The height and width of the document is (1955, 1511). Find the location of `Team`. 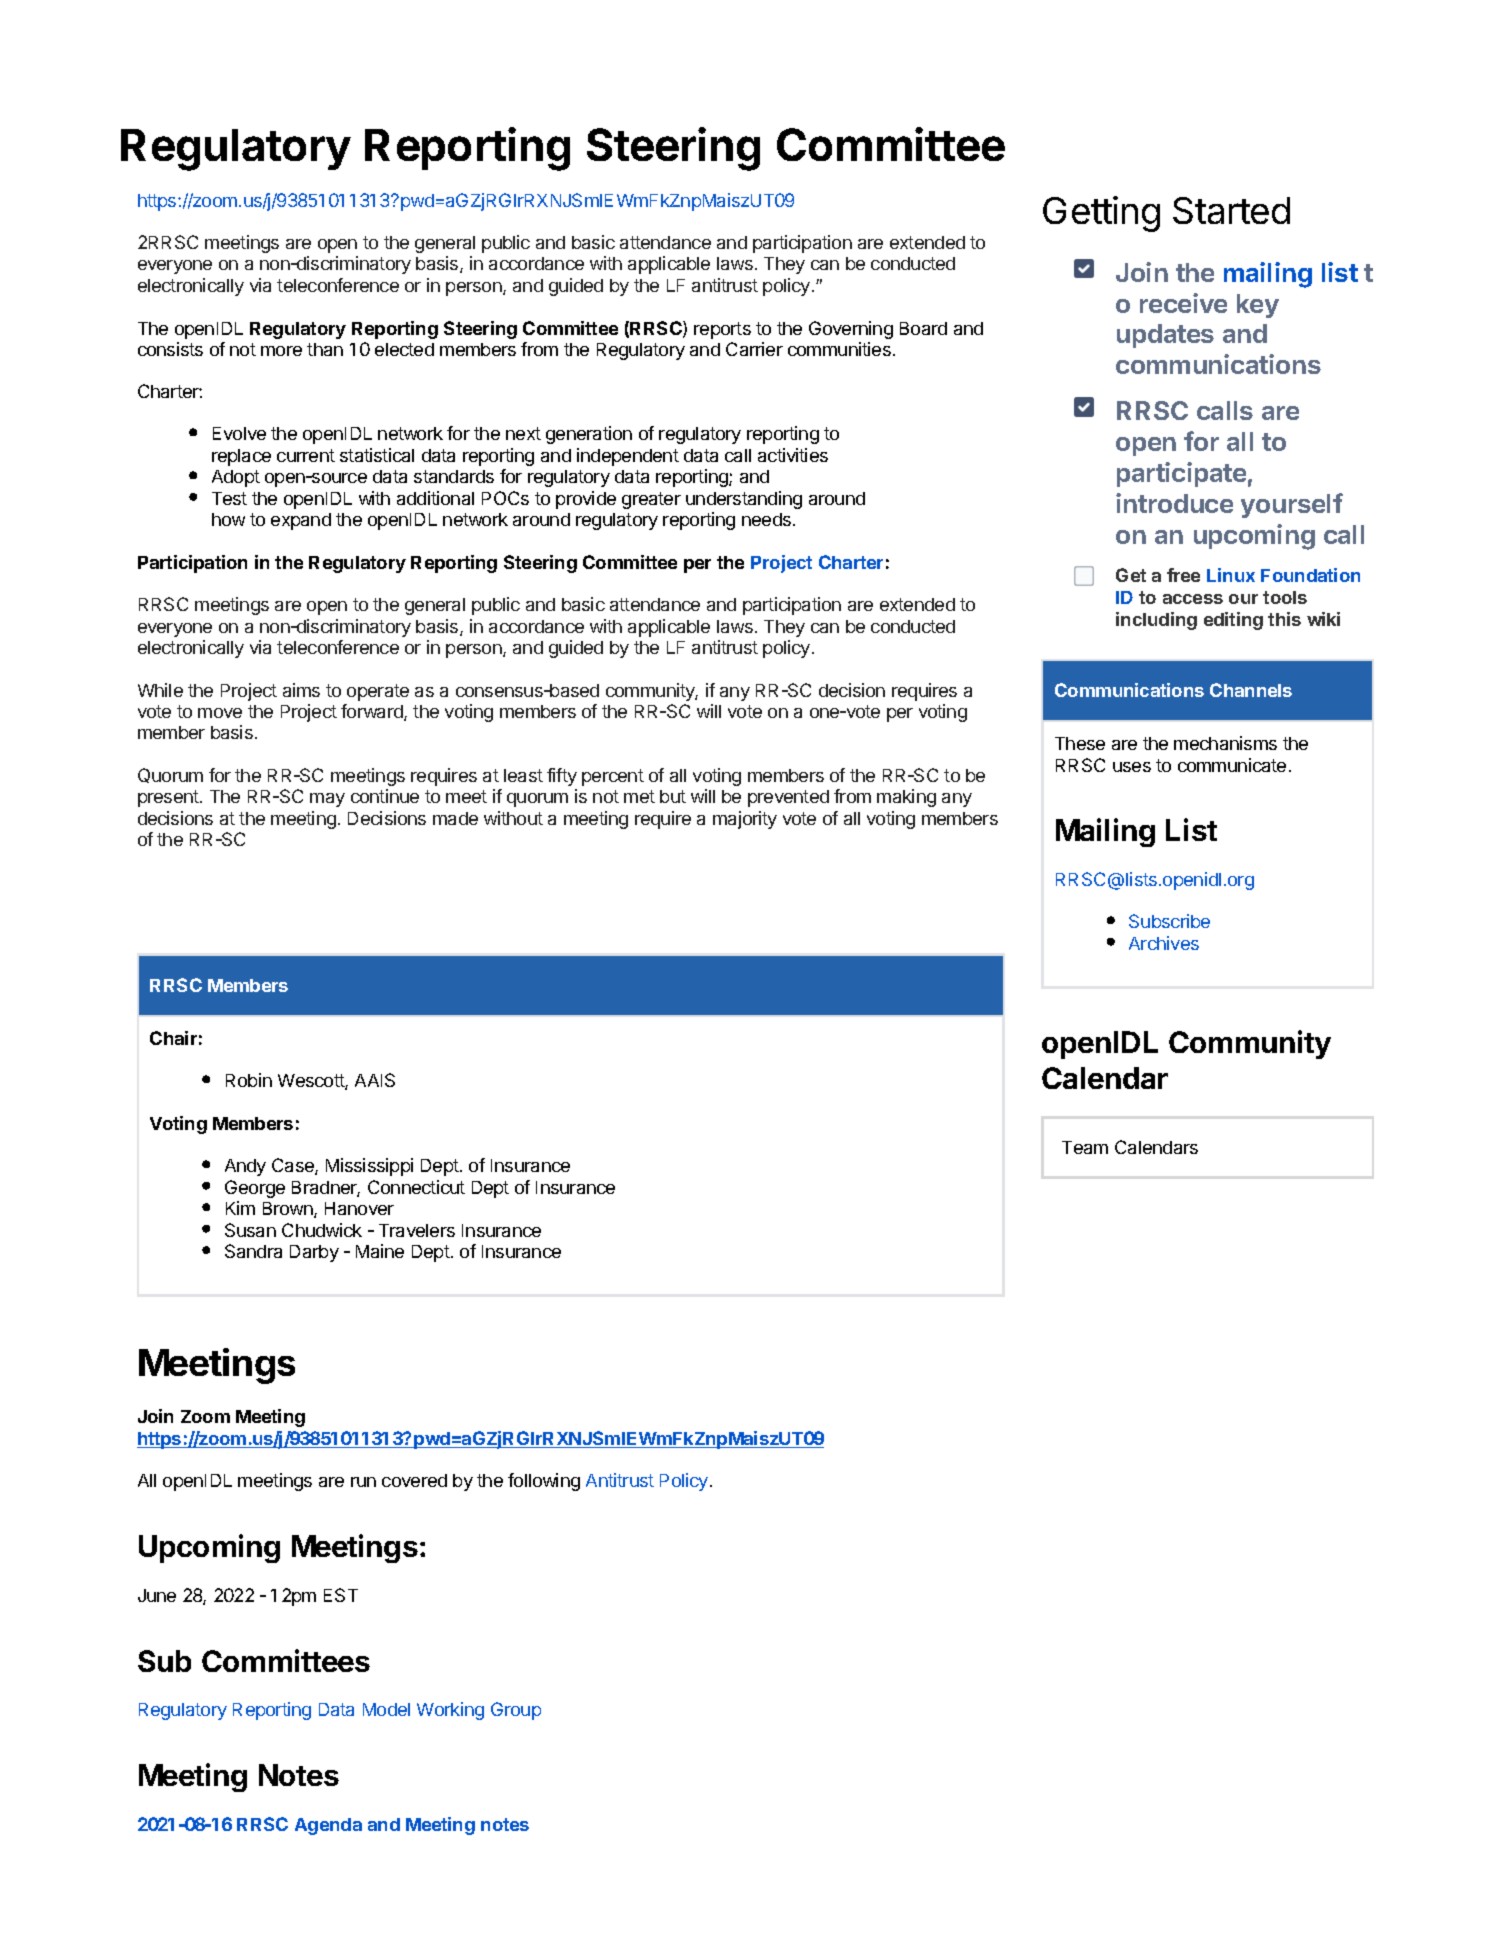

Team is located at coordinates (1085, 1147).
